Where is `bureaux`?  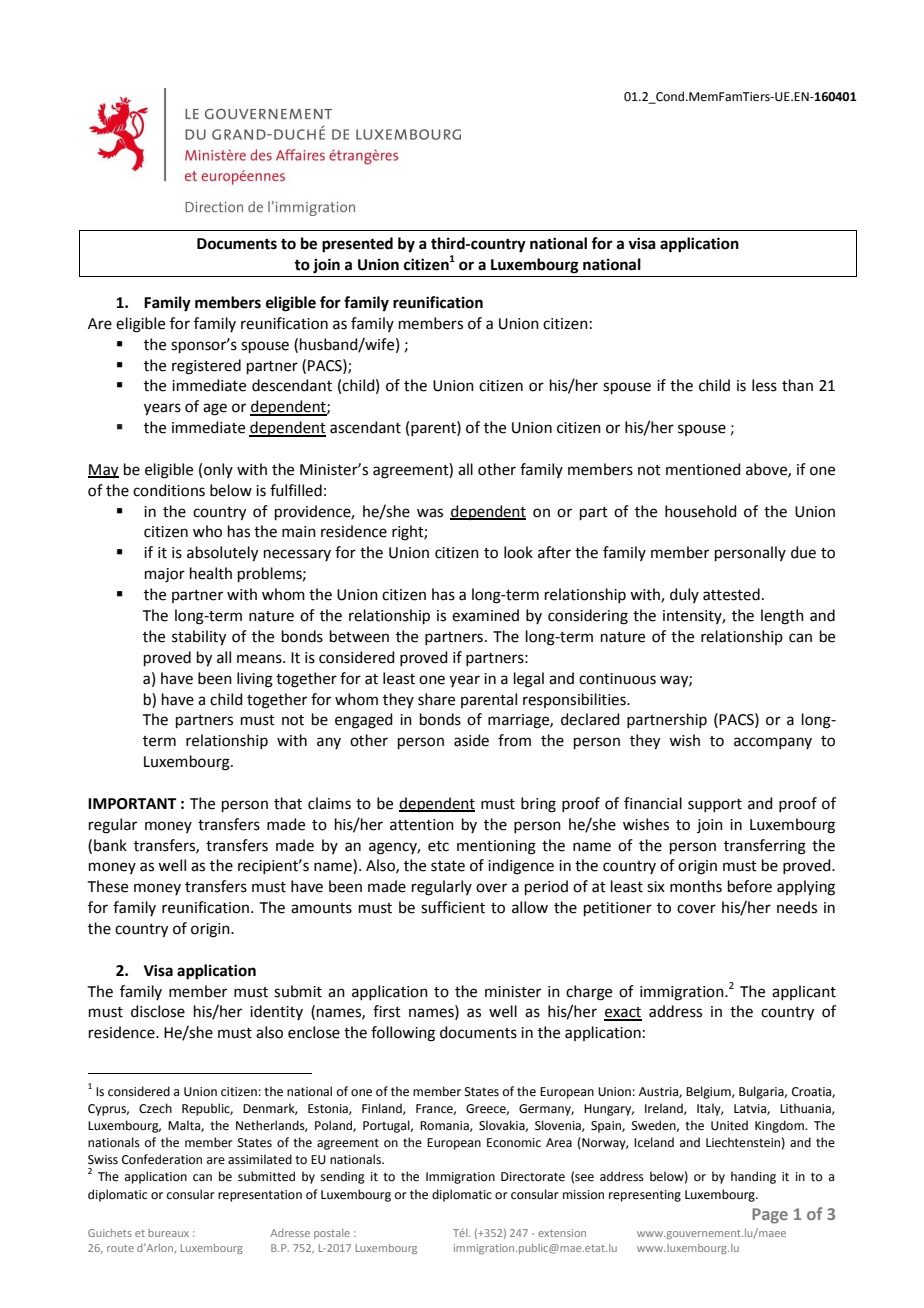
bureaux is located at coordinates (168, 1233).
